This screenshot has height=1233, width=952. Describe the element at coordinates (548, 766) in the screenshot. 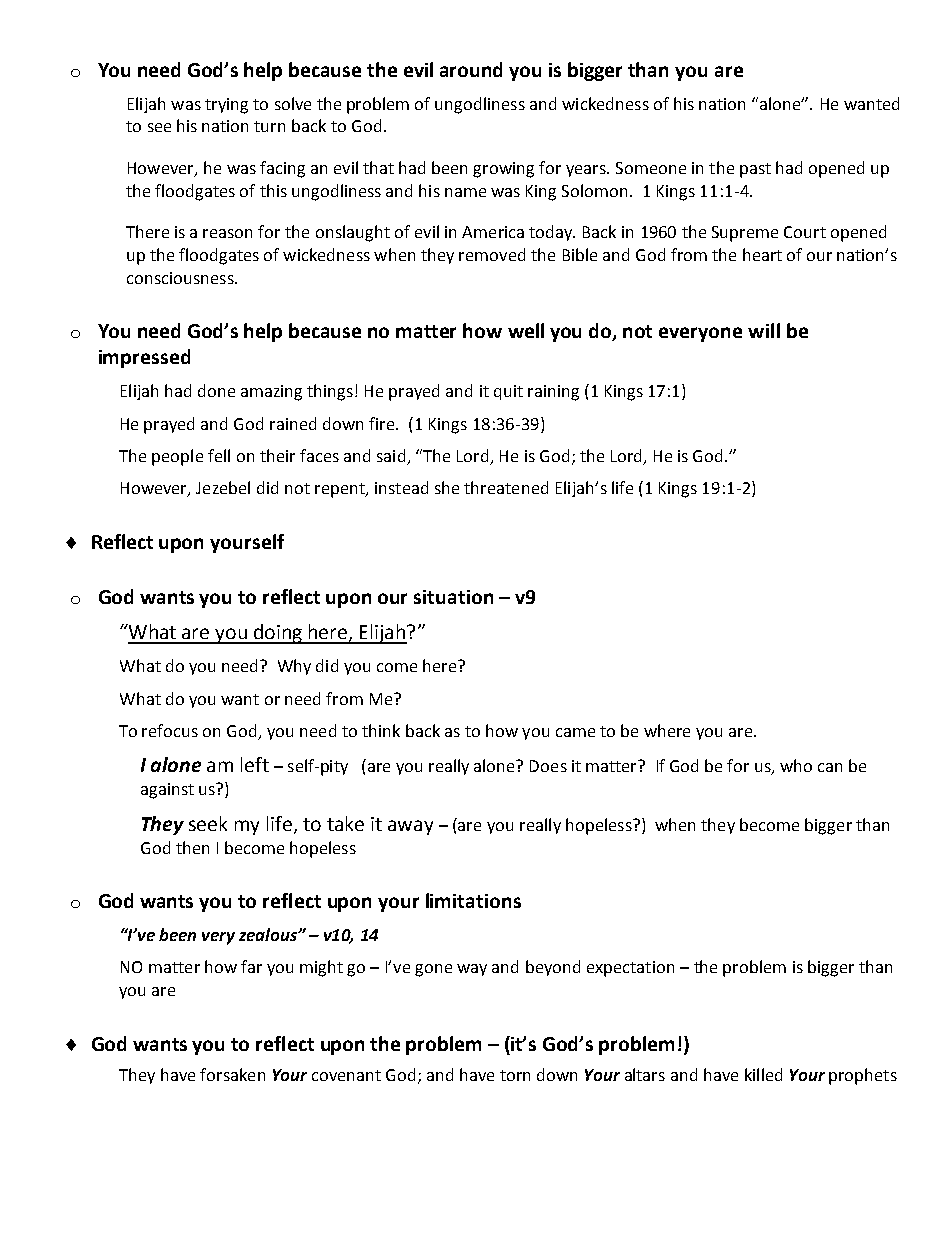

I see `Does` at that location.
